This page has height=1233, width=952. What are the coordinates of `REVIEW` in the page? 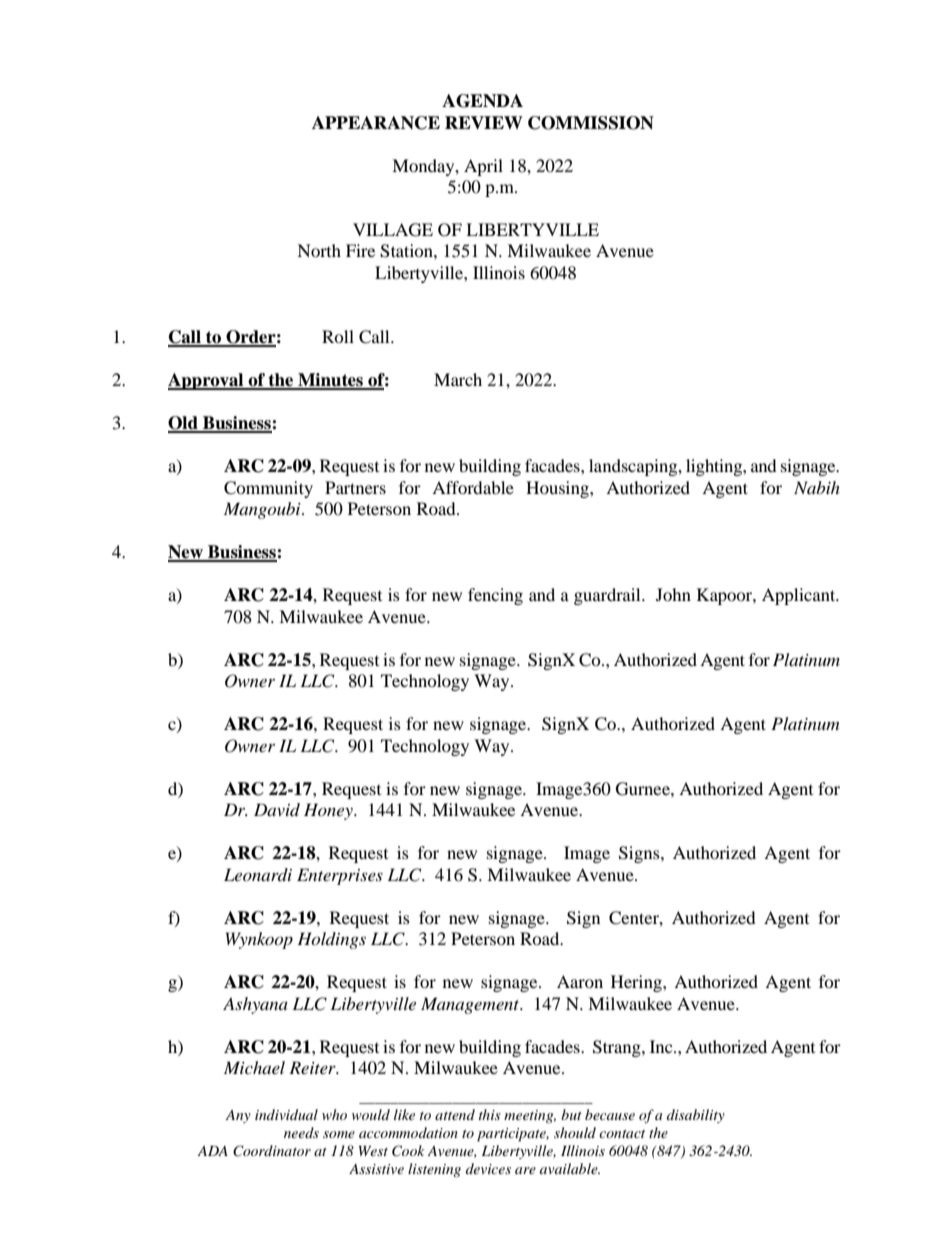 It's located at (484, 123).
